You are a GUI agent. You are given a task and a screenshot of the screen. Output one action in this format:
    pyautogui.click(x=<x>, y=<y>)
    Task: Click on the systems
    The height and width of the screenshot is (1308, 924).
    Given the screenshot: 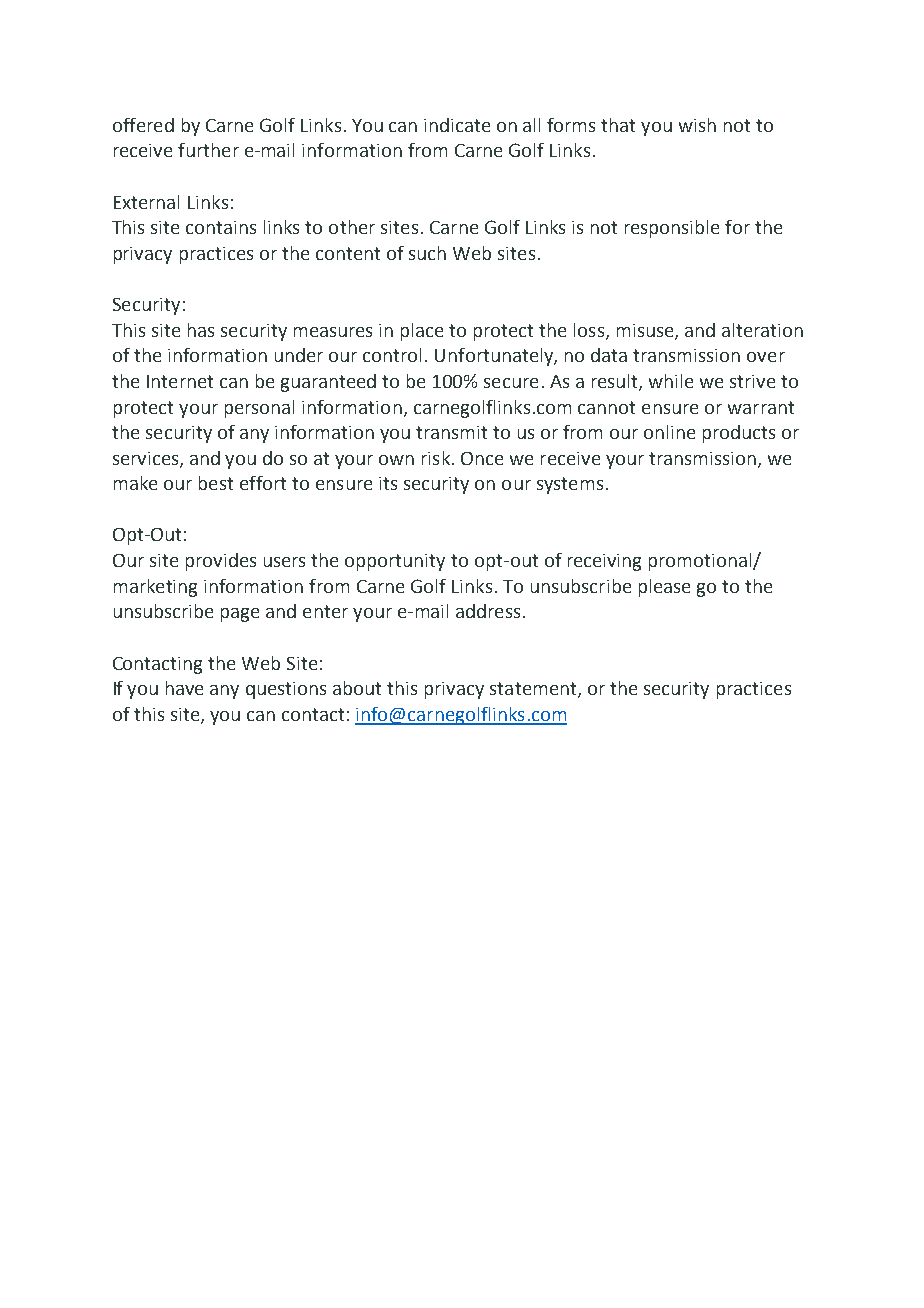 What is the action you would take?
    pyautogui.click(x=570, y=485)
